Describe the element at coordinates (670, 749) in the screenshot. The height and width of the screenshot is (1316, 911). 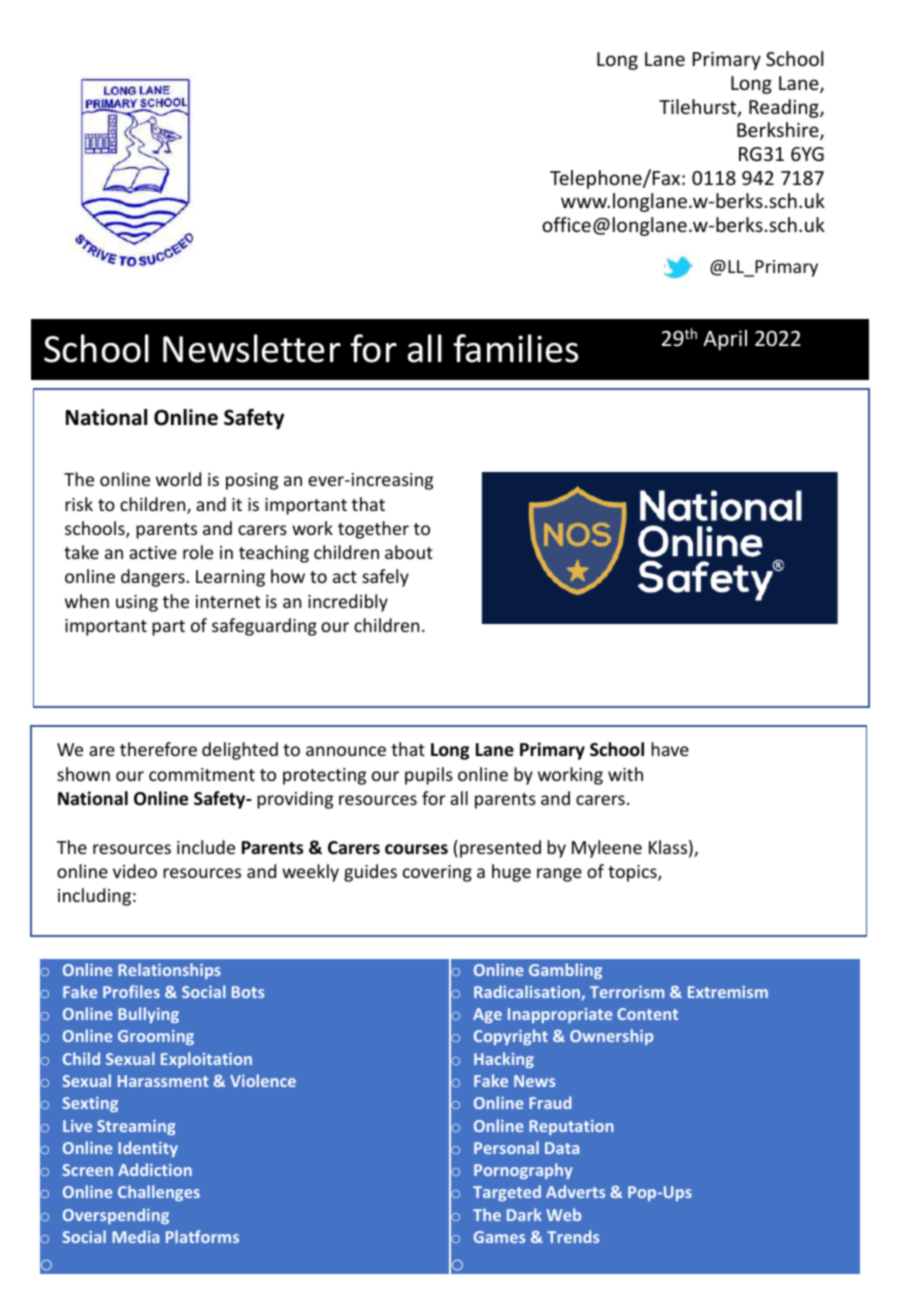
I see `have` at that location.
